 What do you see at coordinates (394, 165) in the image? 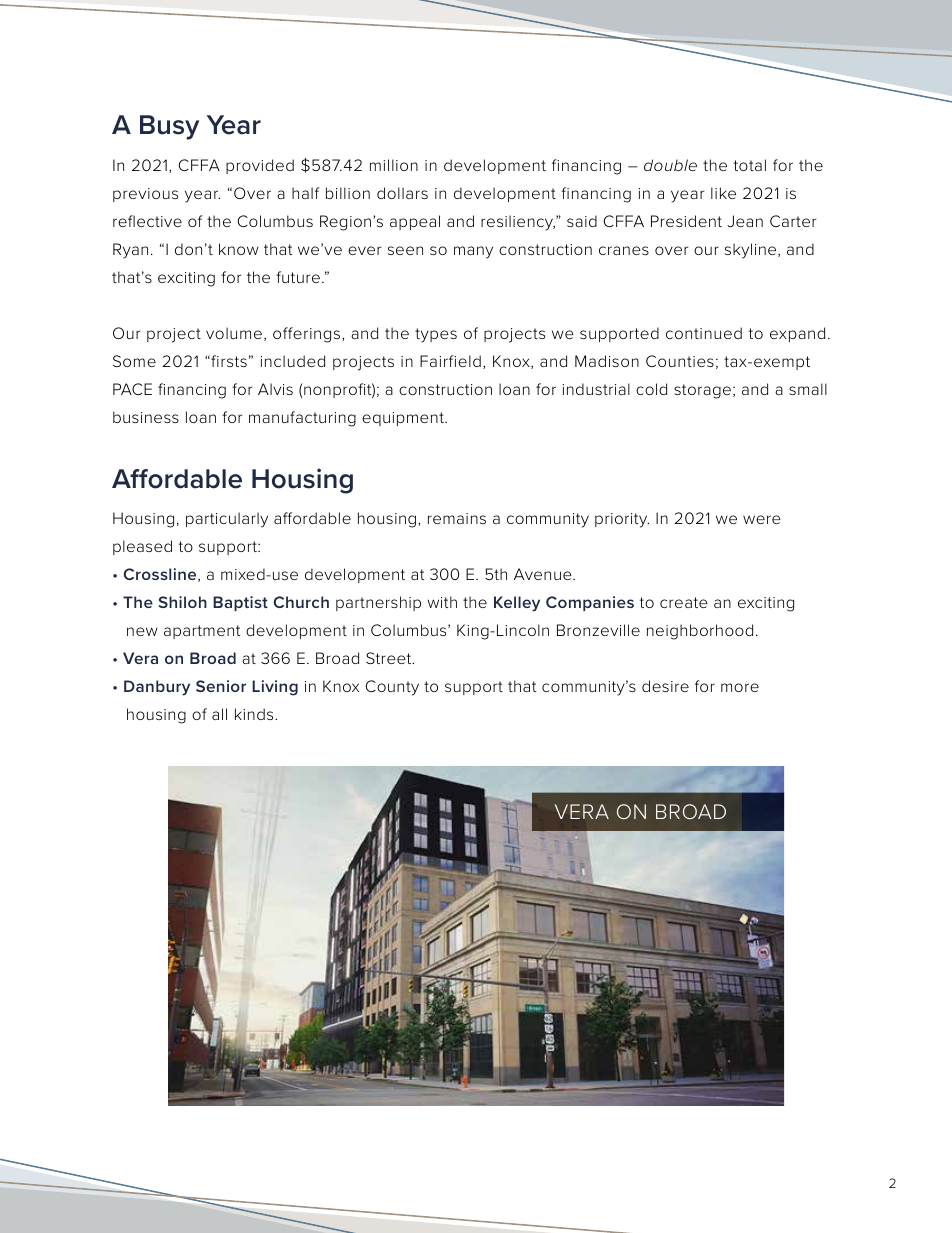
I see `million` at bounding box center [394, 165].
